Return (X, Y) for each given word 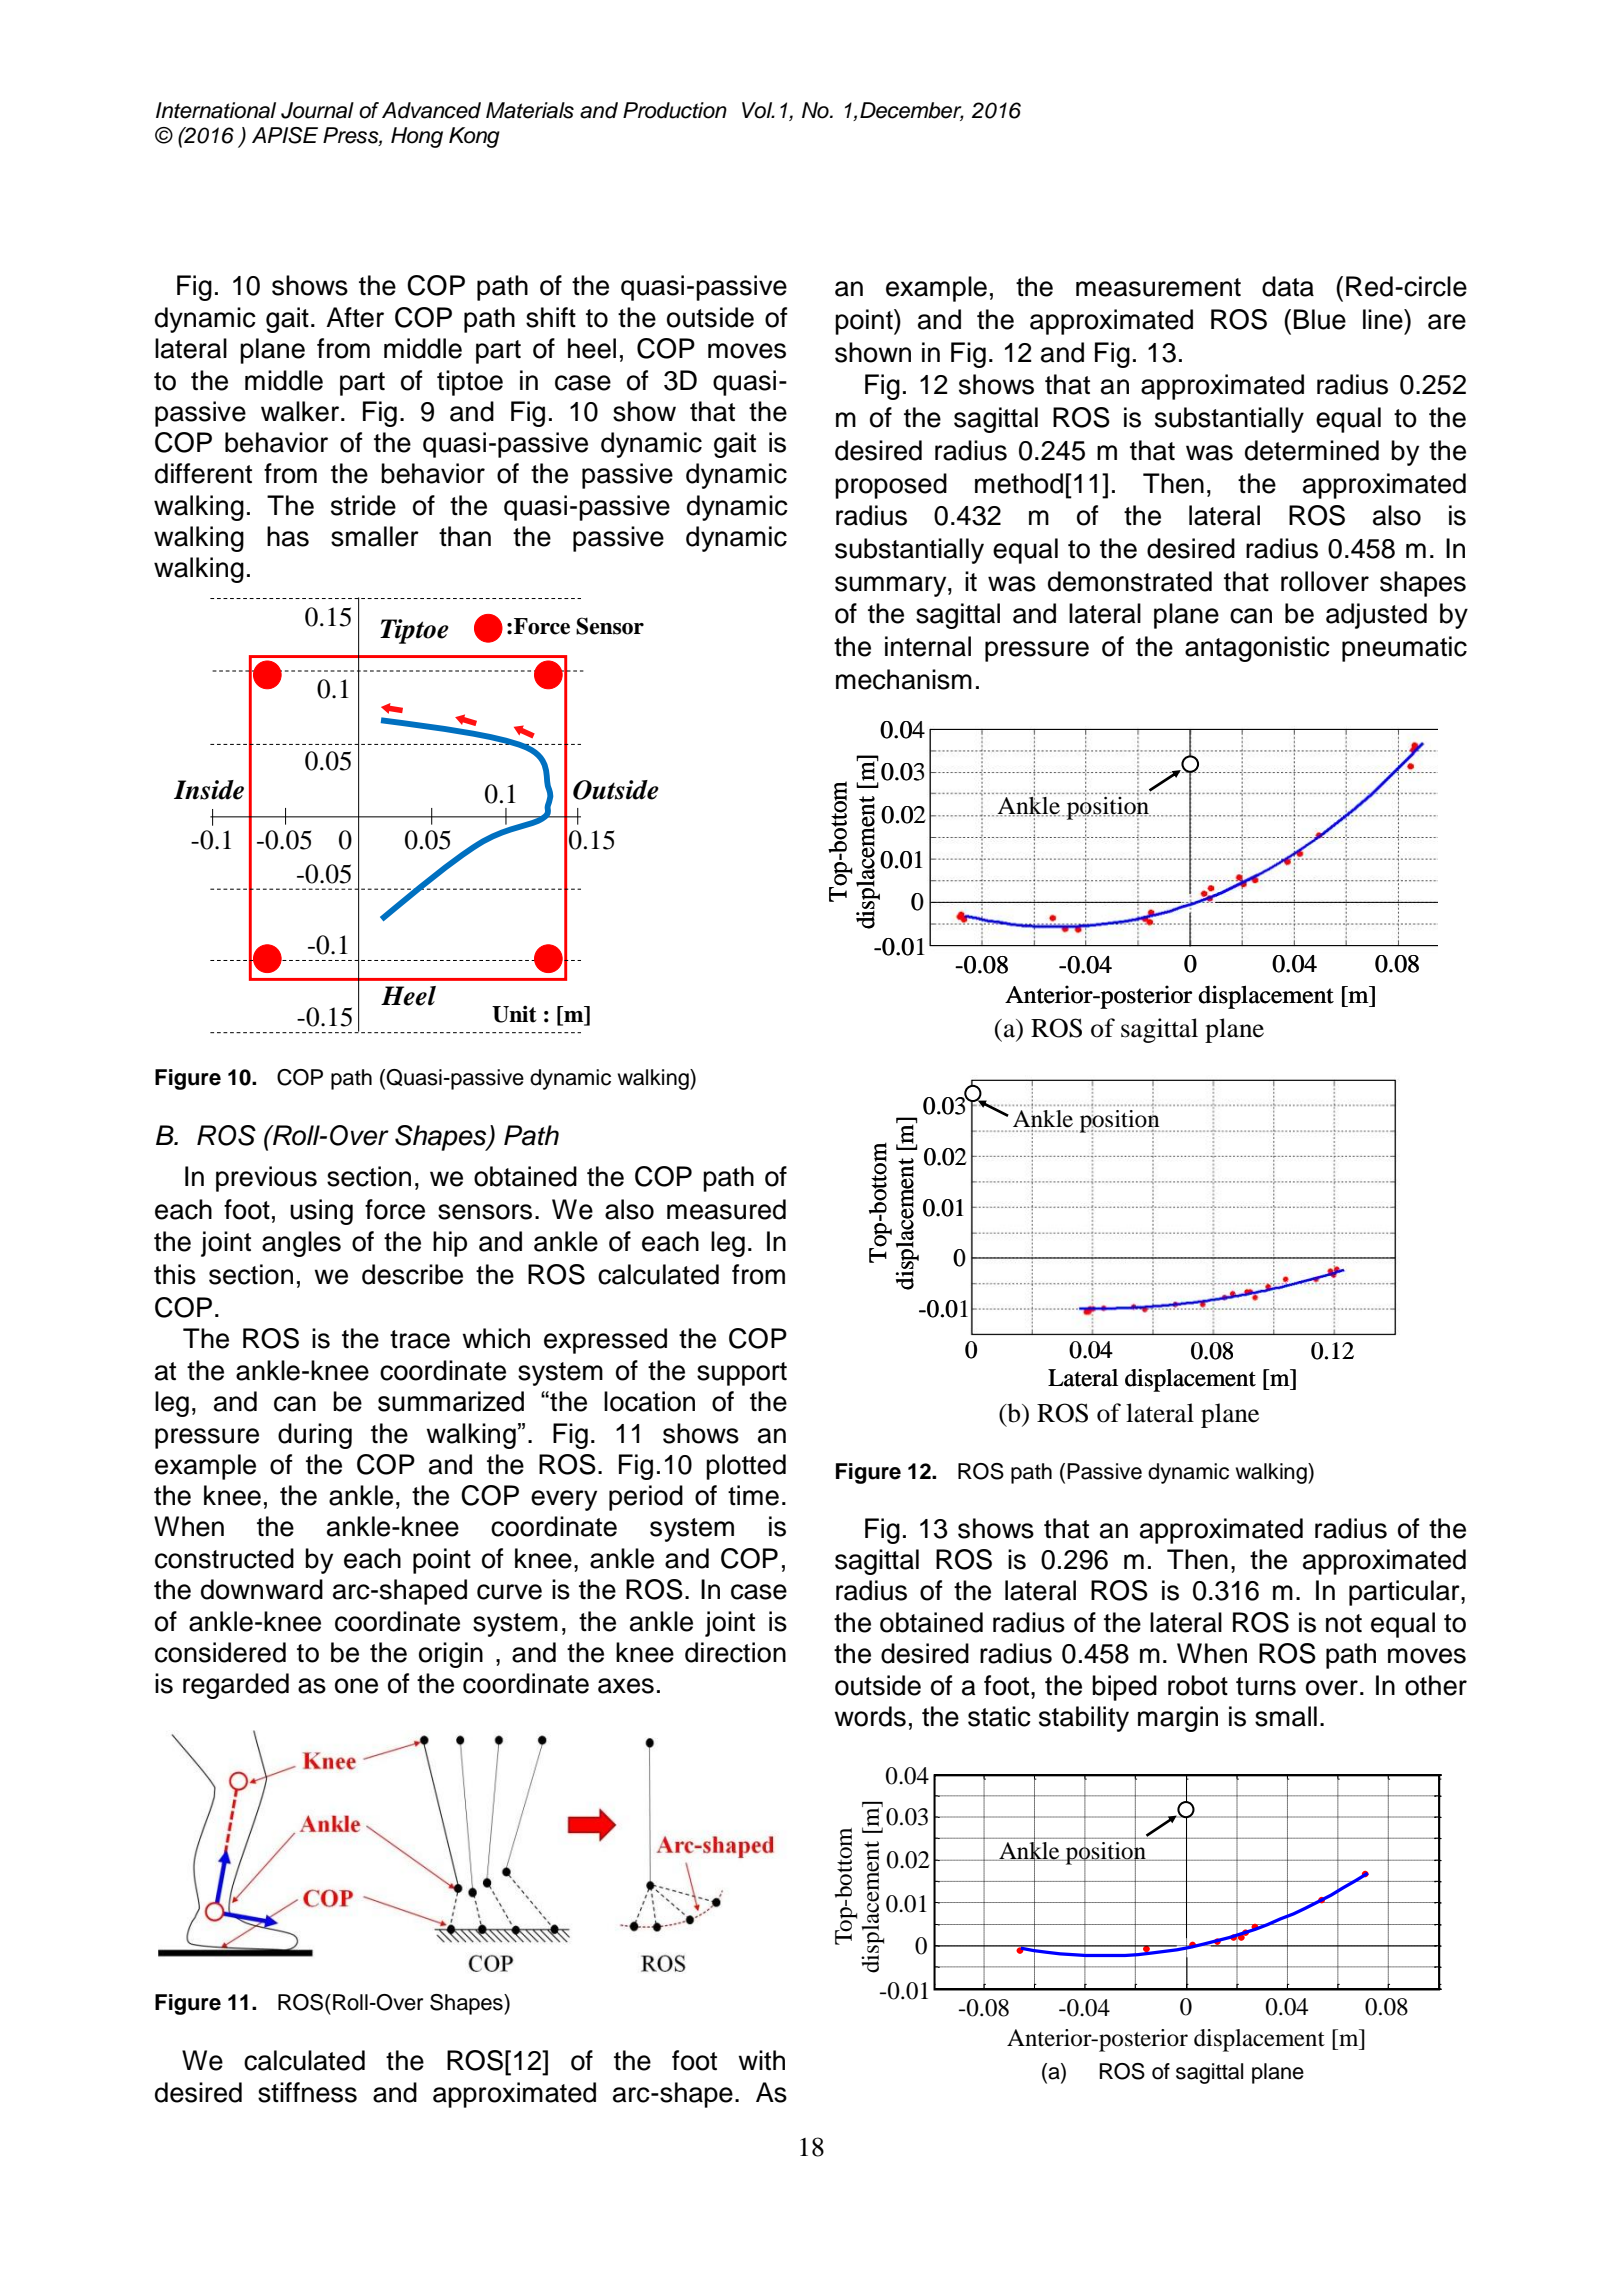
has (288, 536)
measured (726, 1209)
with (761, 2060)
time (753, 1495)
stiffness (307, 2092)
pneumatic (1404, 649)
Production (675, 110)
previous (266, 1179)
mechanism (904, 679)
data (1288, 286)
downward (262, 1589)
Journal (317, 110)
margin (1178, 1719)
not (1344, 1623)
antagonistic (1257, 649)
